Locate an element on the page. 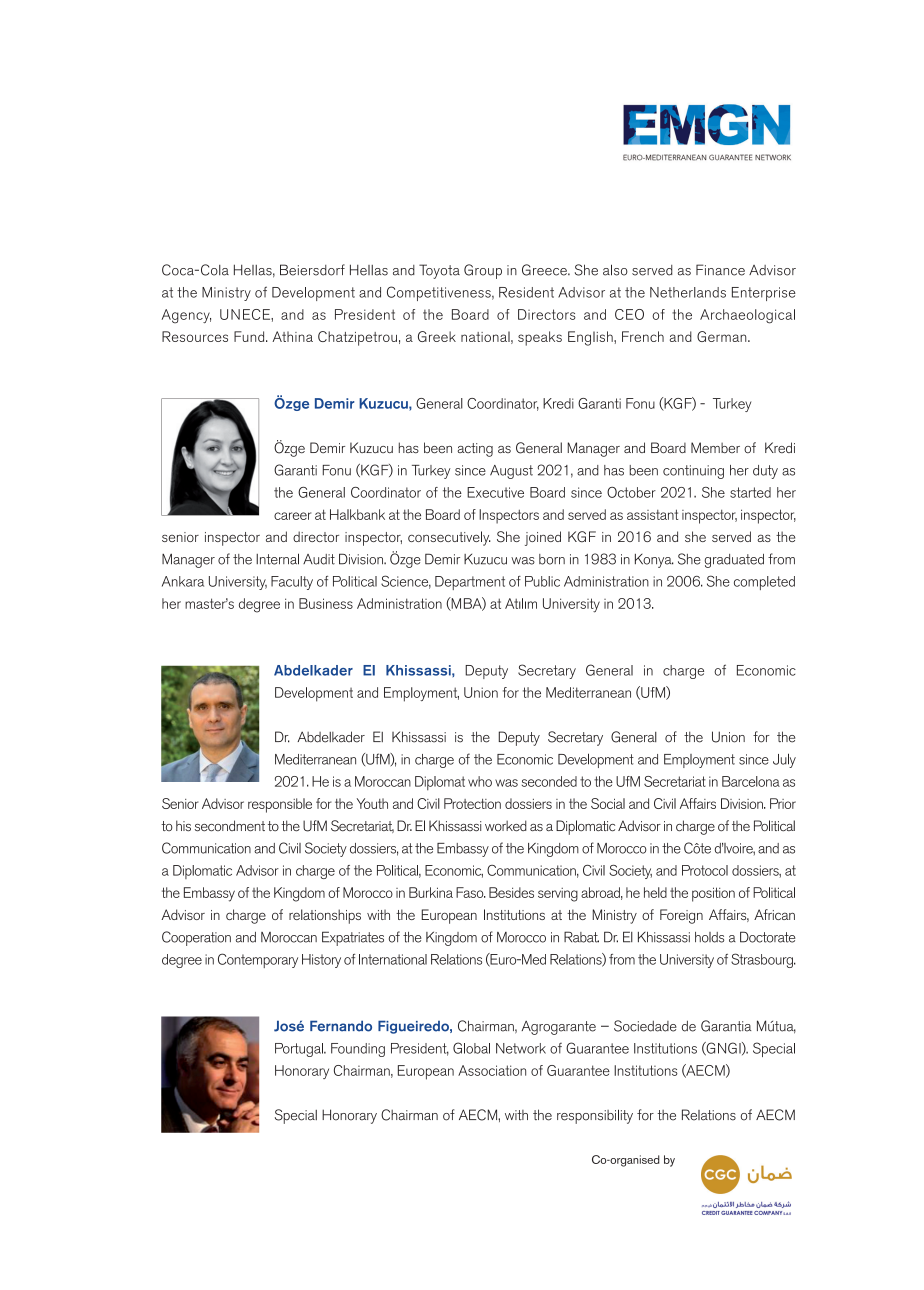 This page has height=1290, width=924. Portugal is located at coordinates (300, 1050).
